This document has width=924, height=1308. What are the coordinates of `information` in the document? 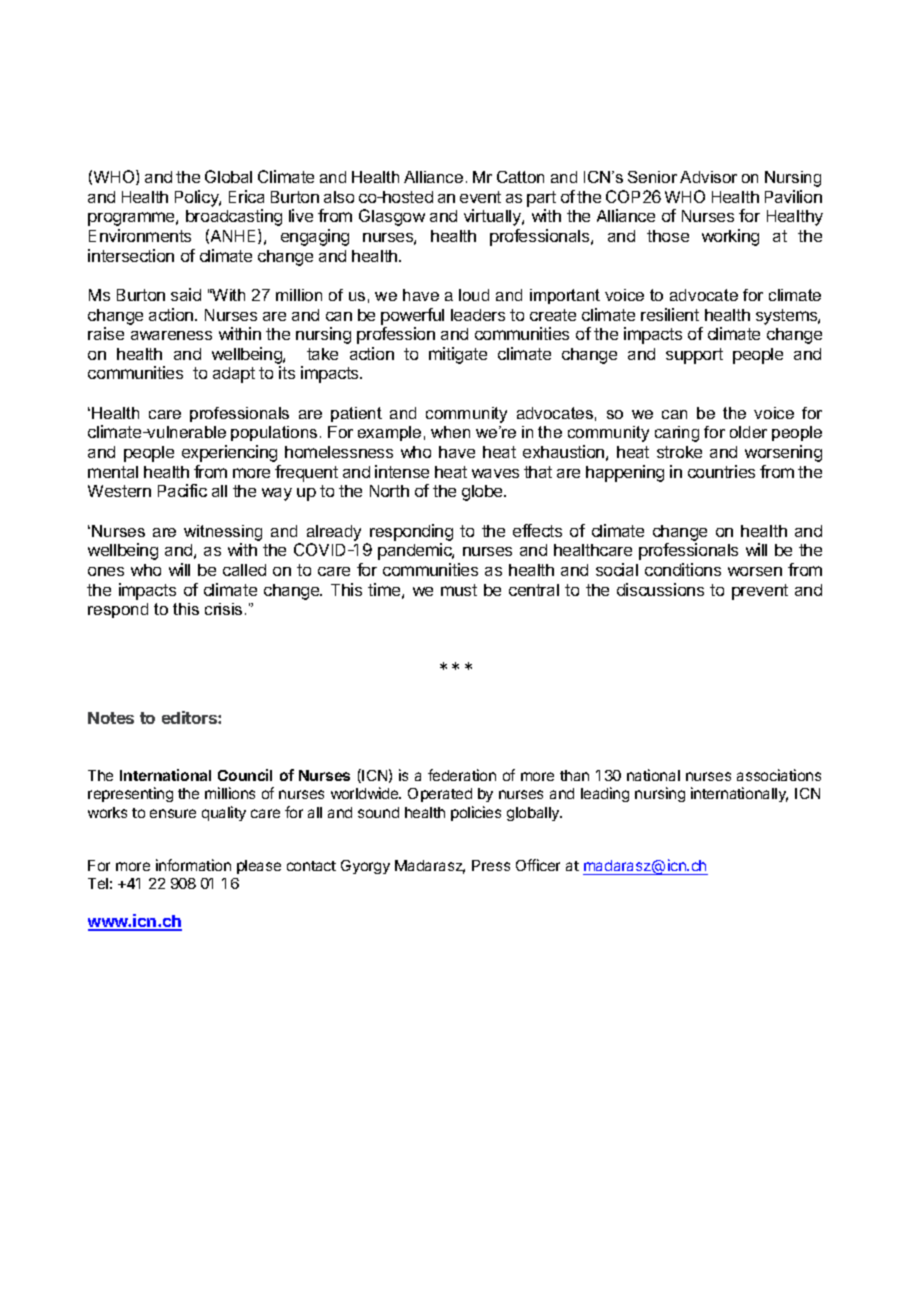 It's located at (193, 865).
